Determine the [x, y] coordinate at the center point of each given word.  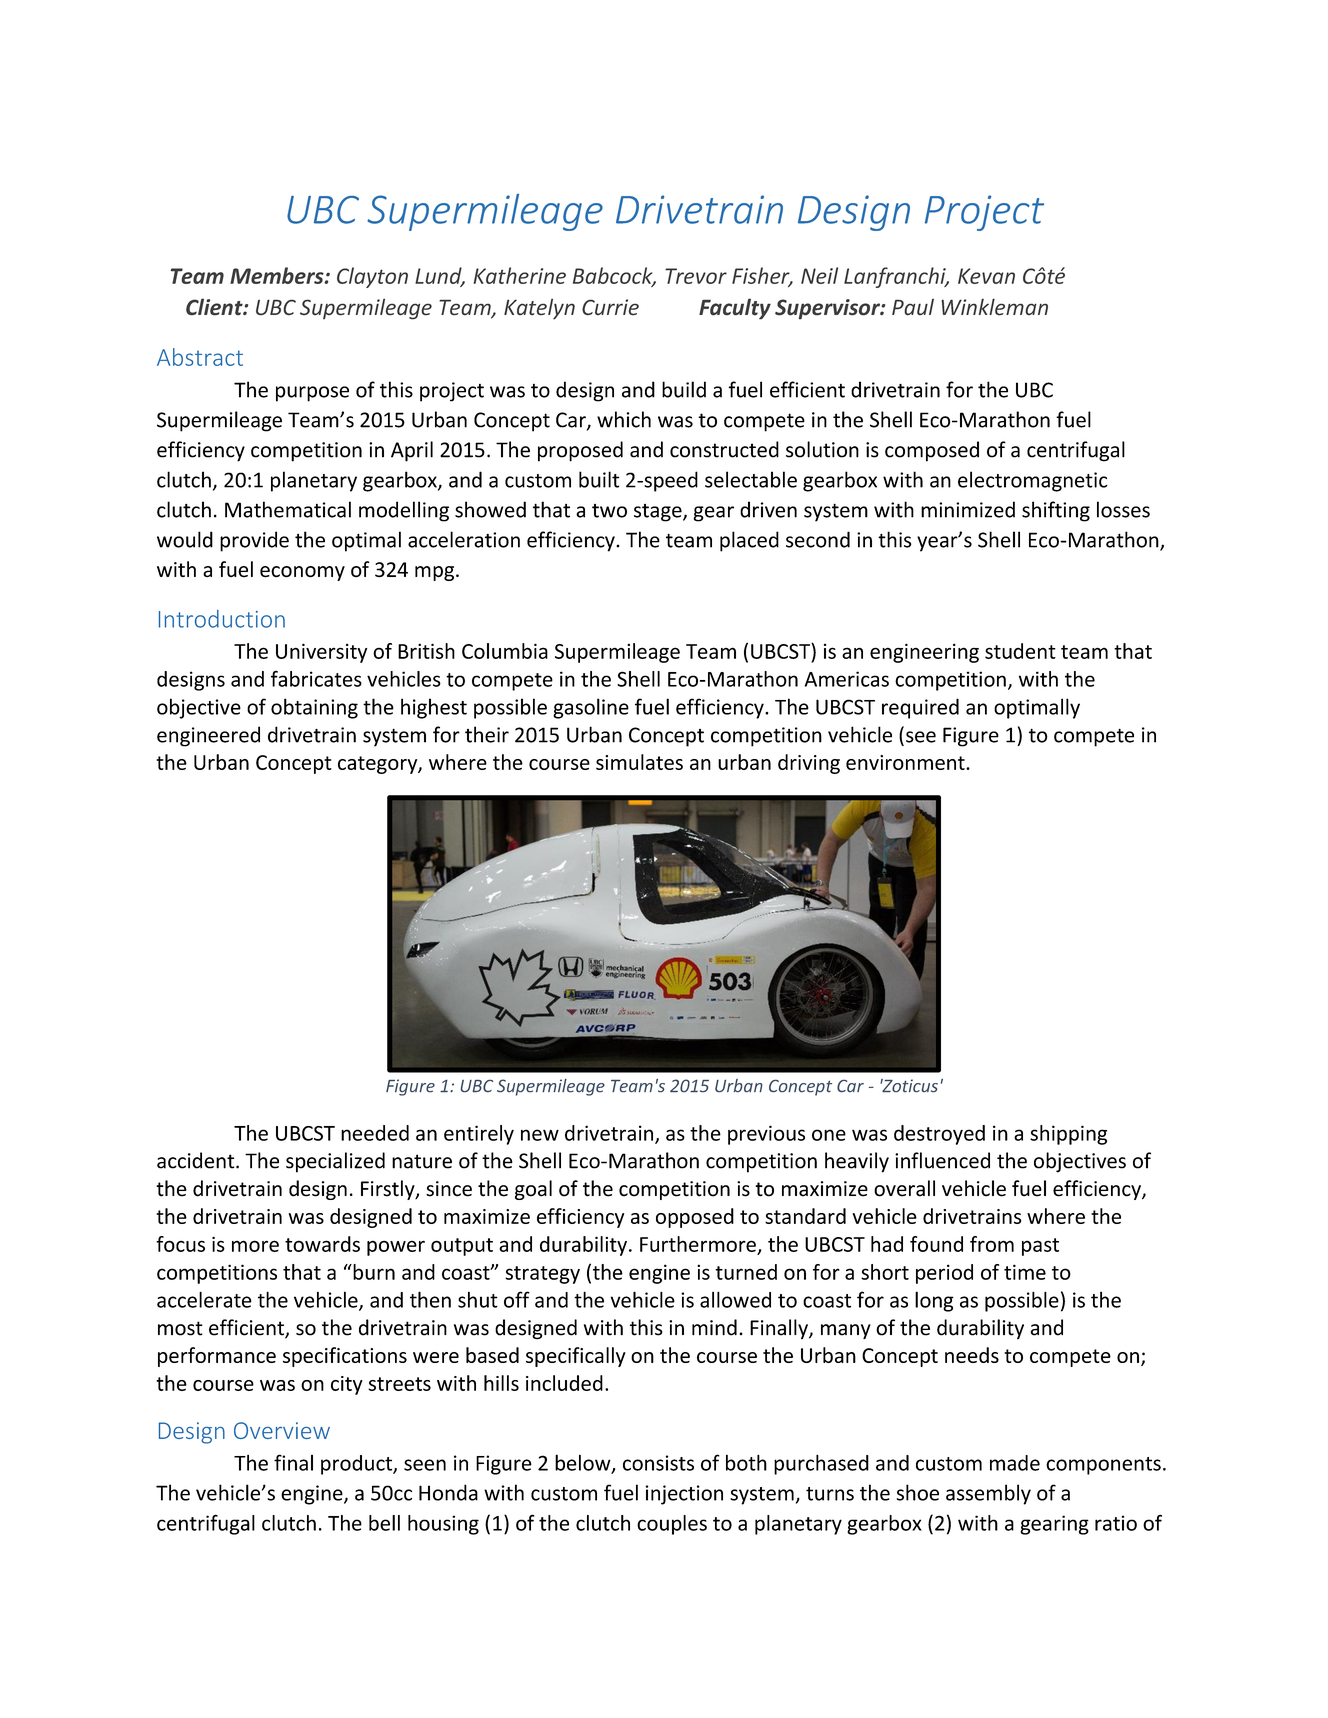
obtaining [314, 708]
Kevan [986, 276]
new [540, 1135]
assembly [988, 1494]
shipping [1068, 1135]
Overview [282, 1430]
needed [375, 1133]
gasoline [591, 708]
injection [684, 1495]
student [1020, 651]
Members [278, 275]
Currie [610, 307]
